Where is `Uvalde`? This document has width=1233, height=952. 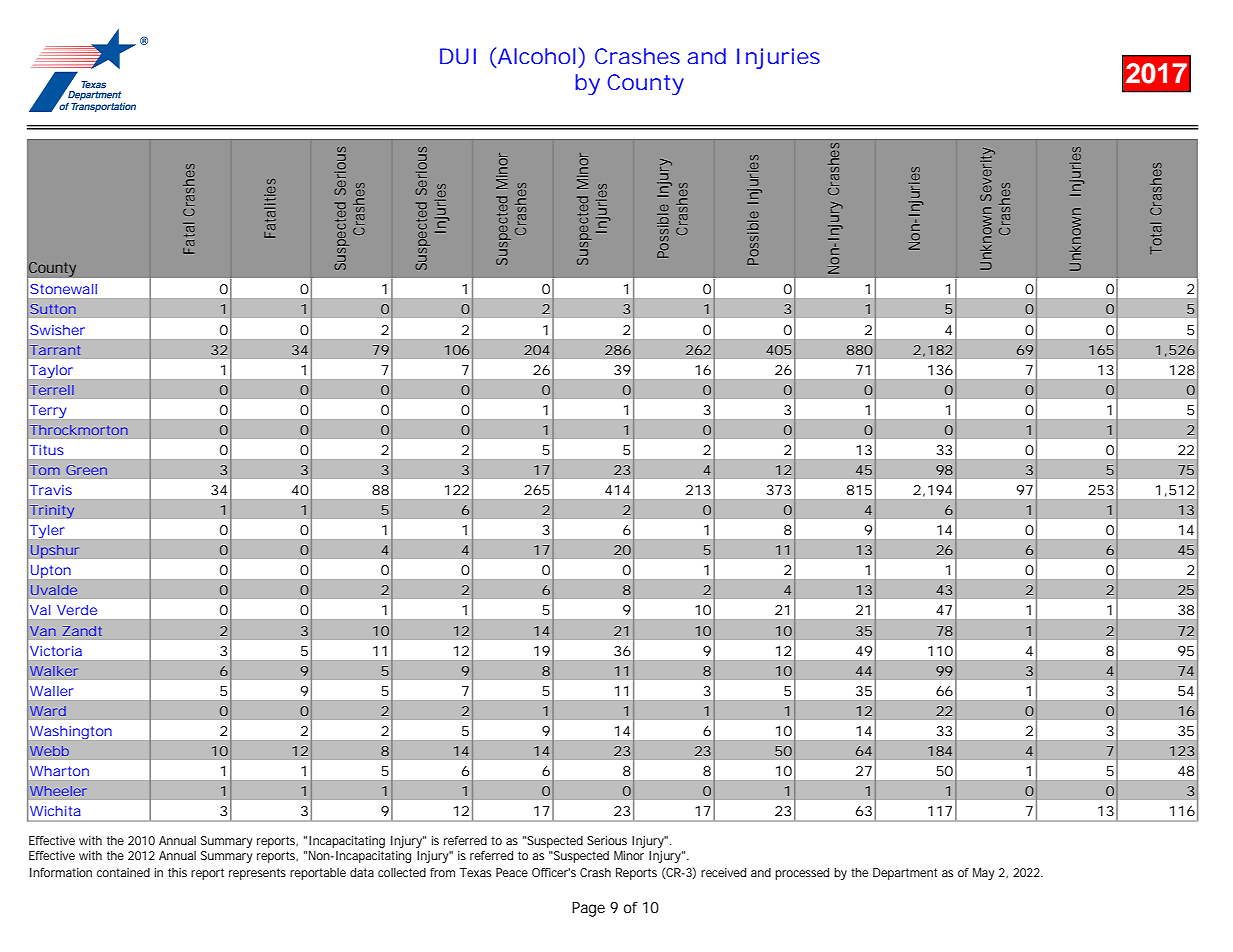 Uvalde is located at coordinates (54, 590).
